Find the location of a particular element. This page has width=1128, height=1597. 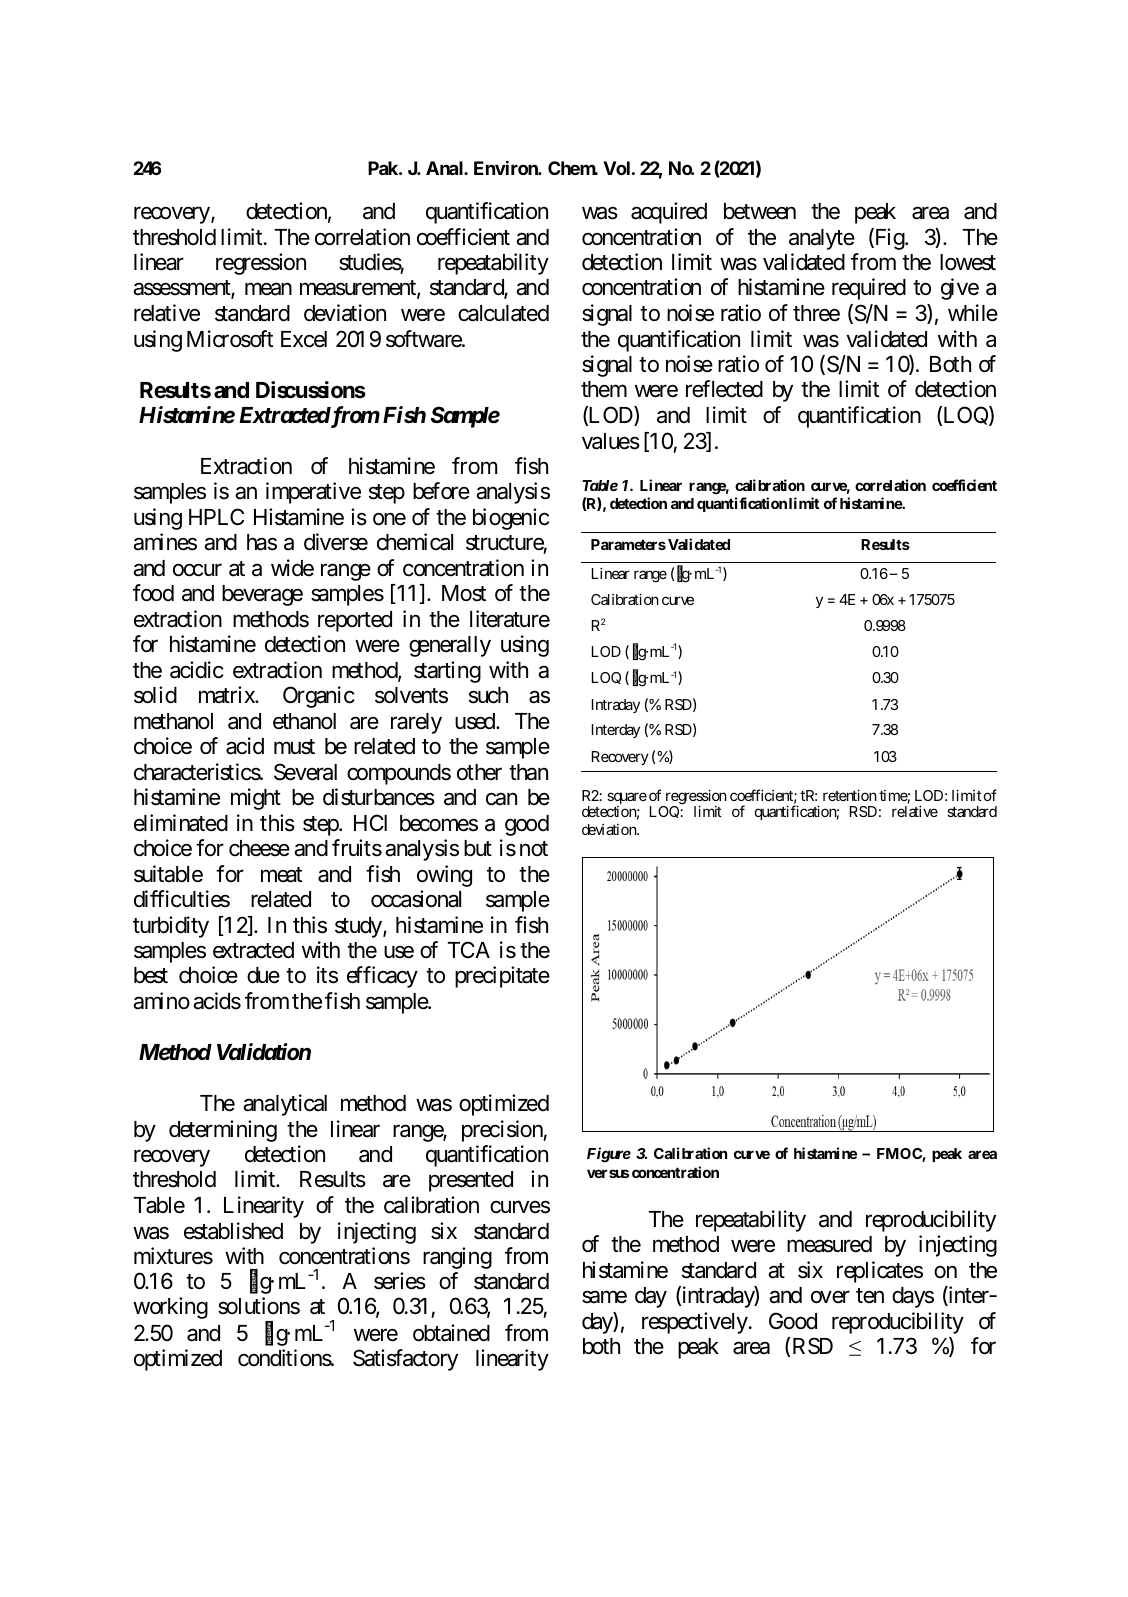

required is located at coordinates (869, 289).
